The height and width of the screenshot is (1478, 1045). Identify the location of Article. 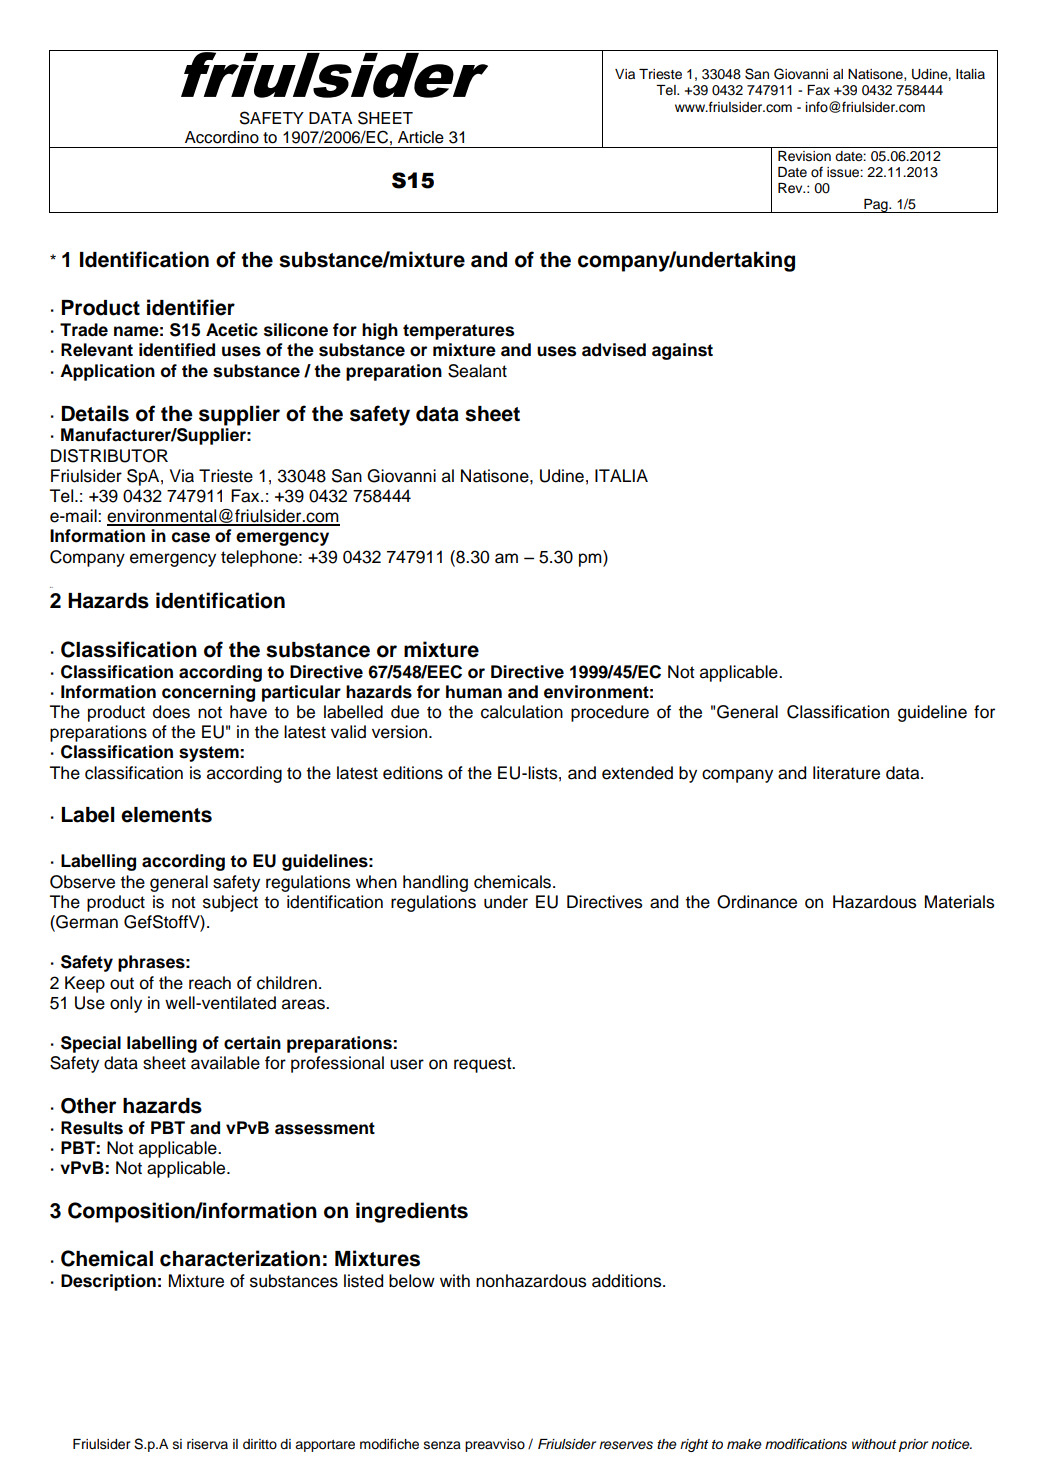
(421, 137).
